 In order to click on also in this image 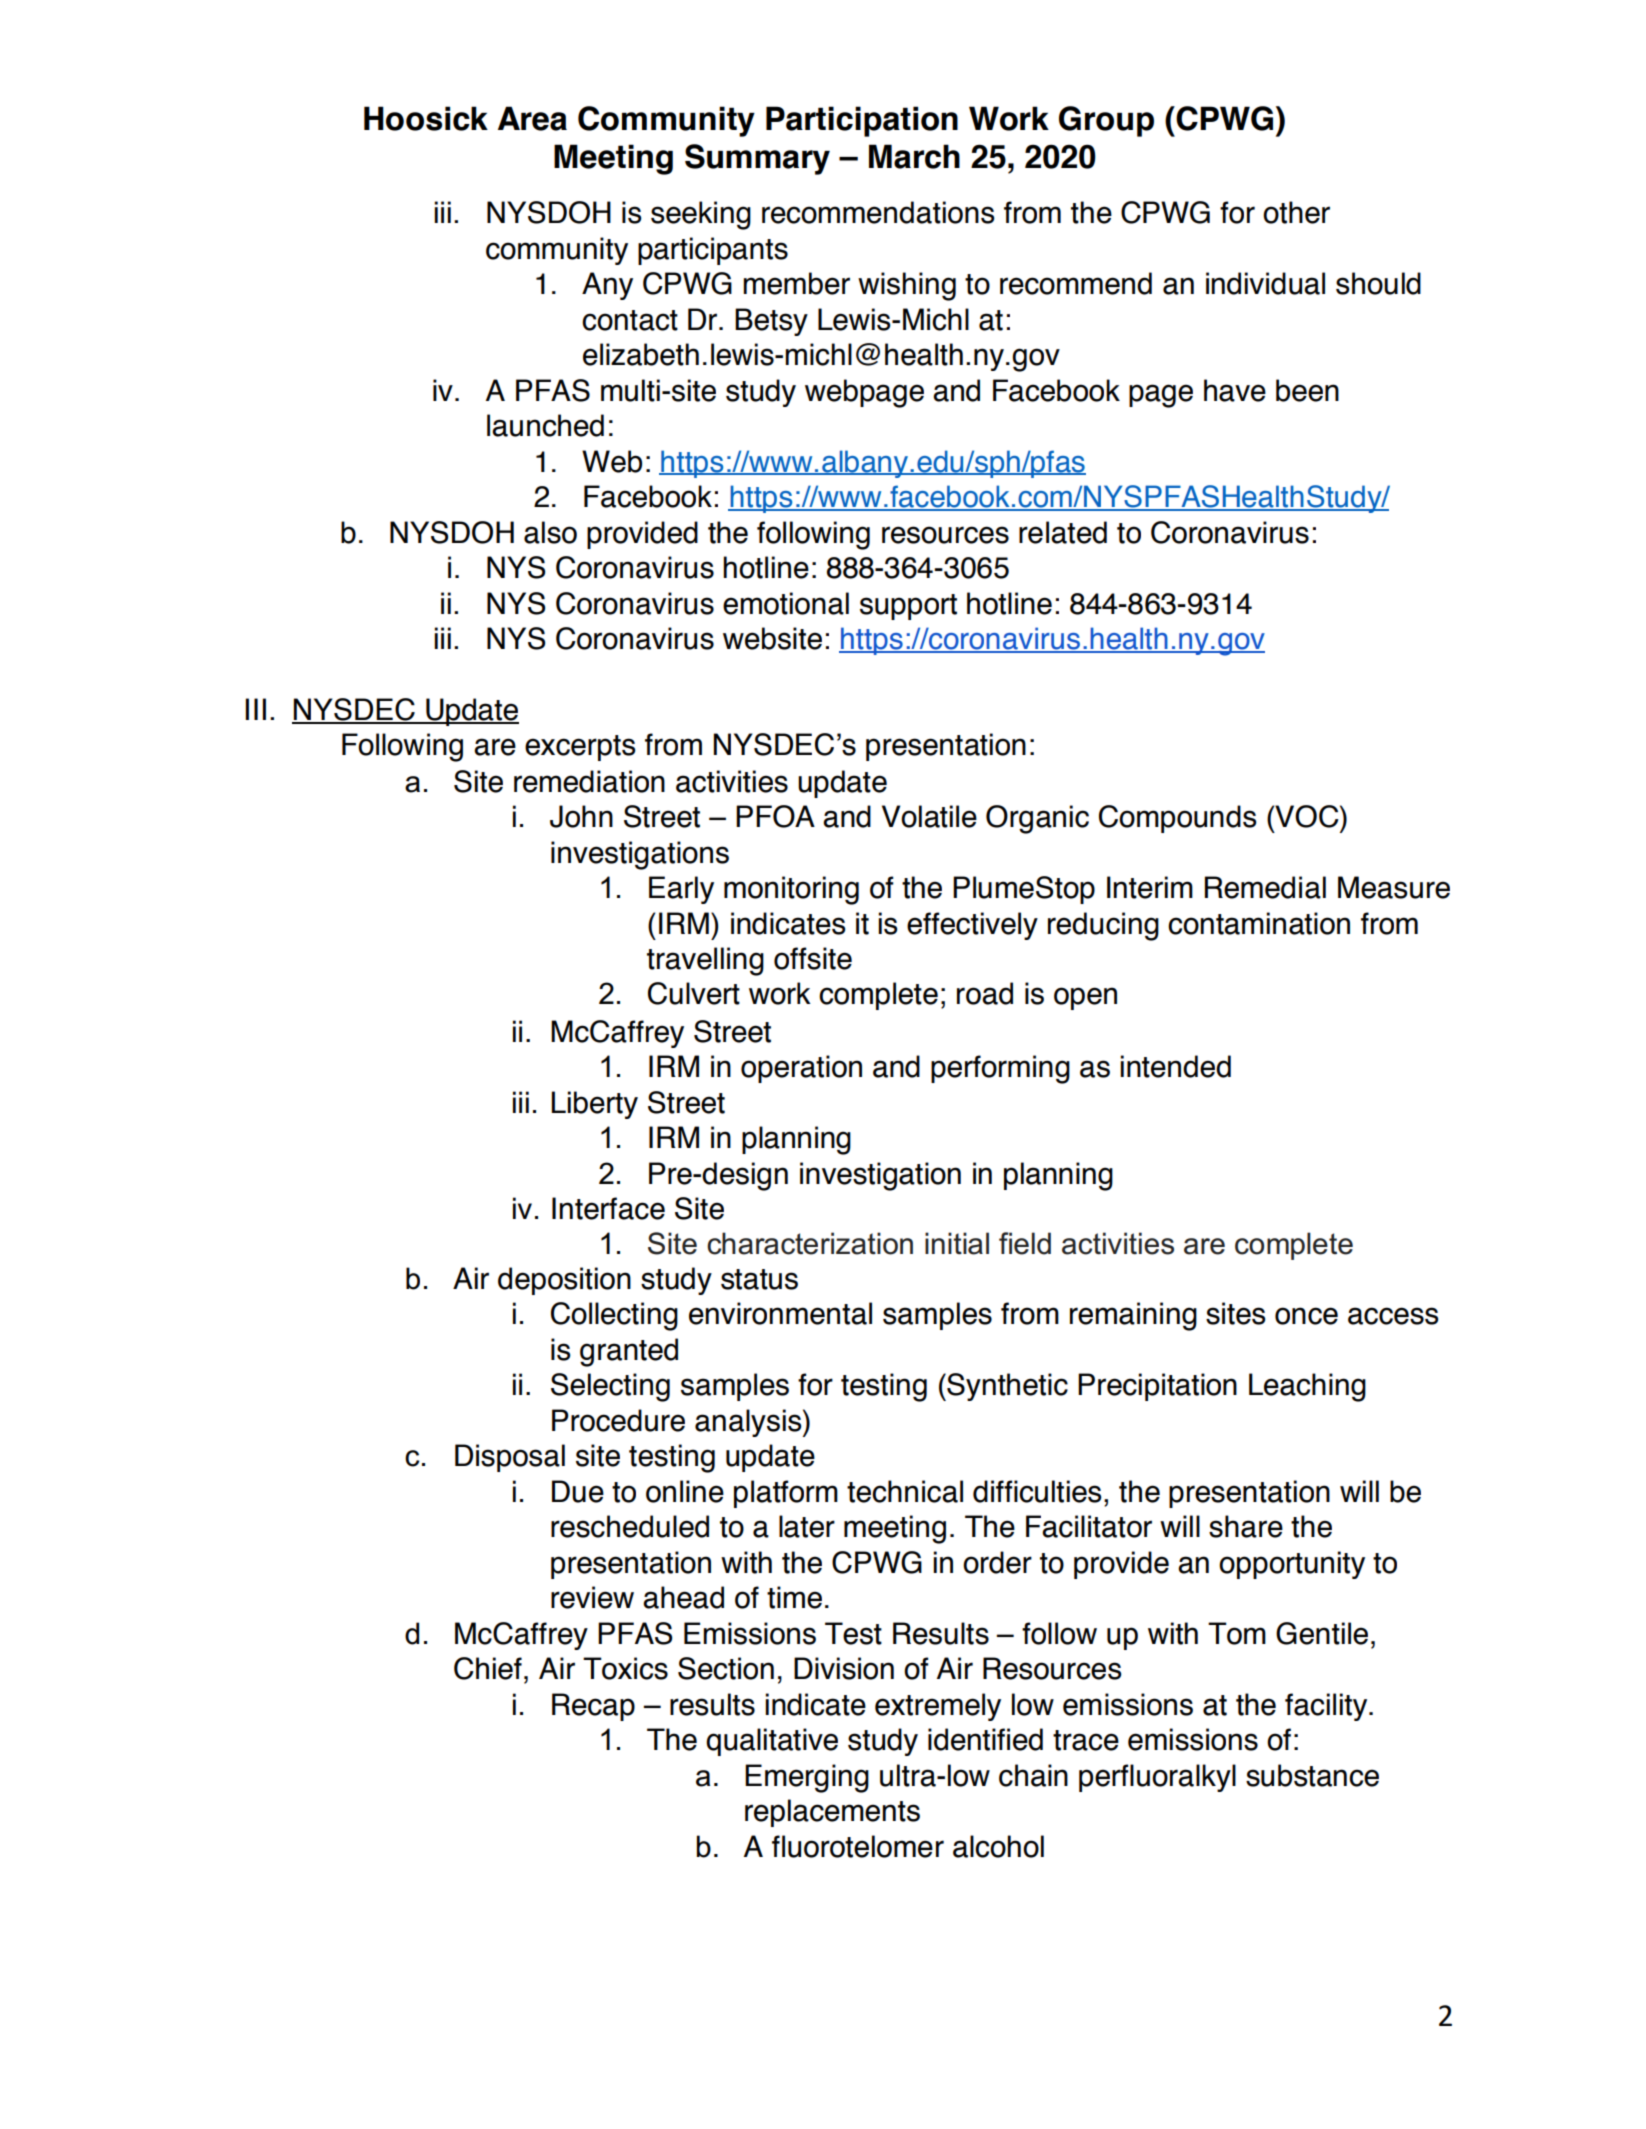, I will do `click(550, 532)`.
